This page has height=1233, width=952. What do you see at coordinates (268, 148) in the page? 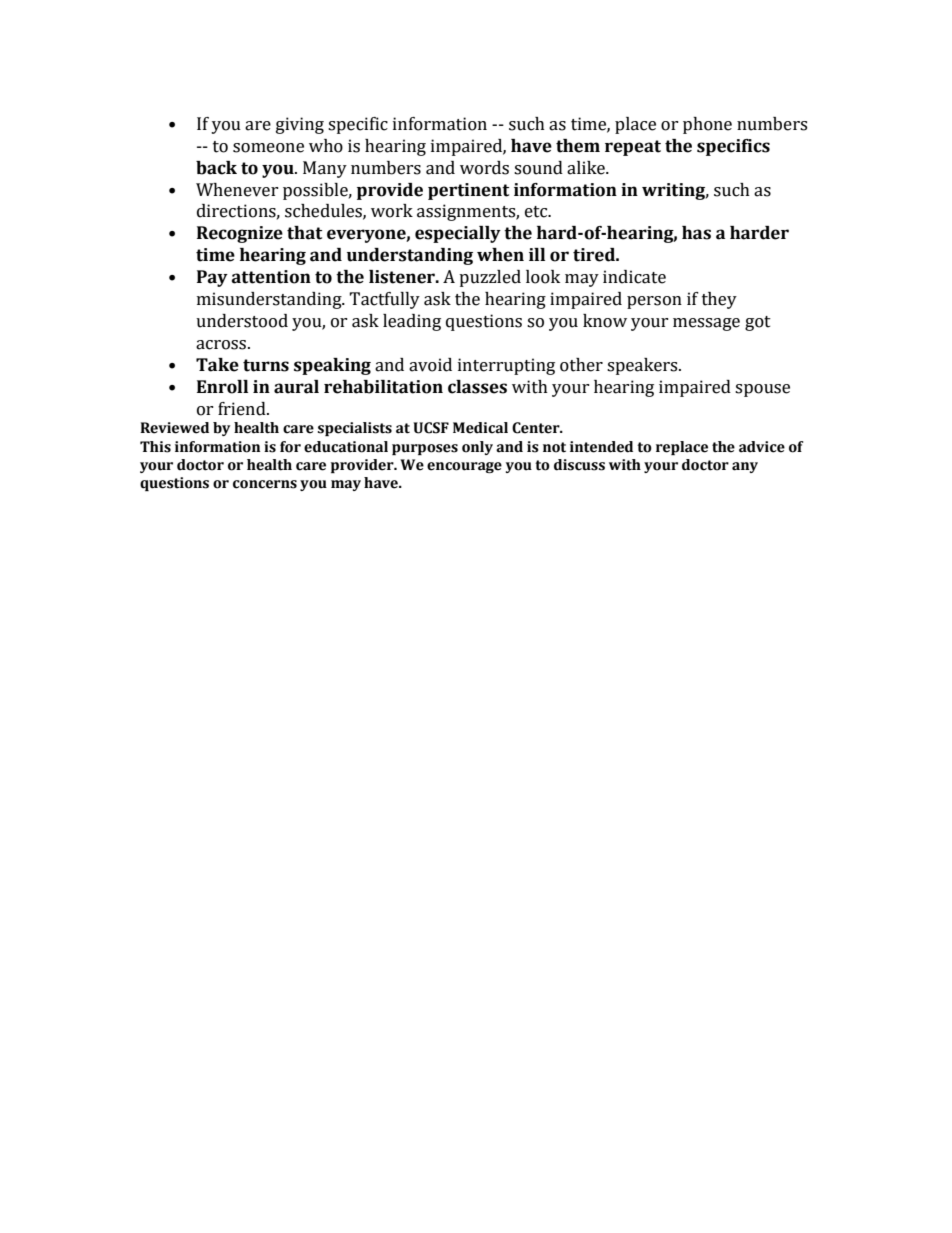
I see `someone` at bounding box center [268, 148].
